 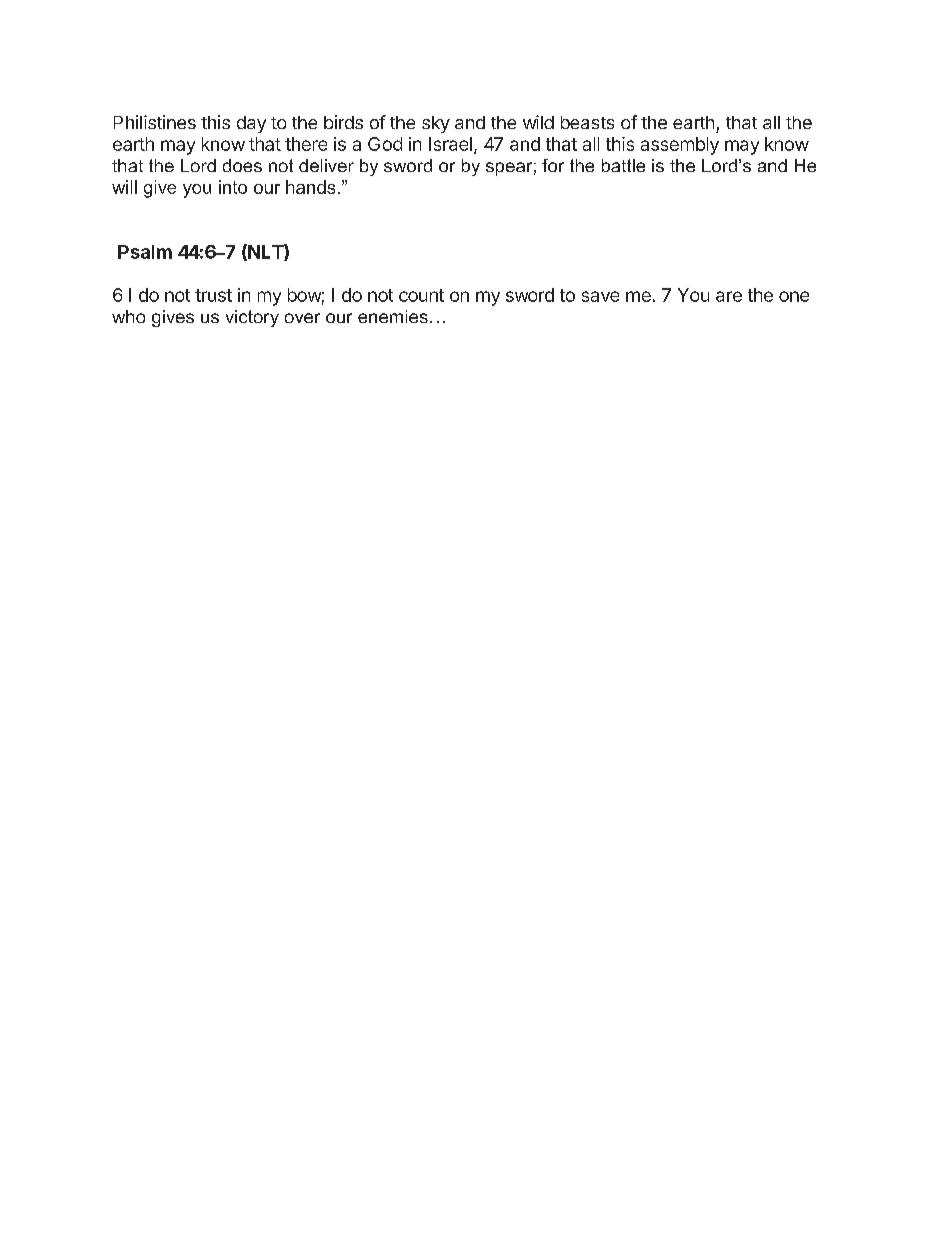 What do you see at coordinates (553, 165) in the screenshot?
I see `for` at bounding box center [553, 165].
